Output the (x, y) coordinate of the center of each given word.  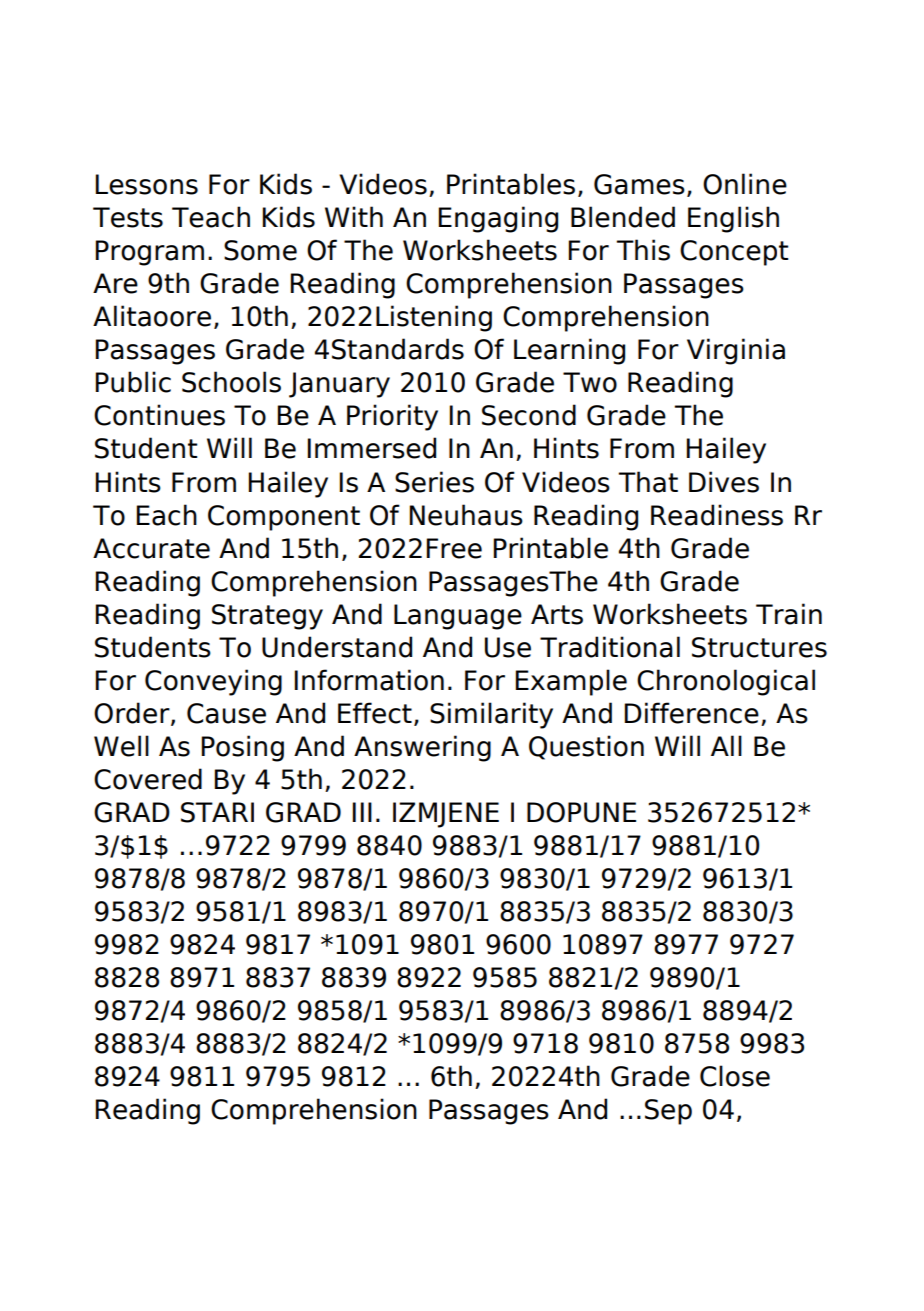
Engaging (498, 219)
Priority (392, 417)
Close (735, 1076)
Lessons (147, 184)
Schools (231, 382)
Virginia (736, 351)
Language (458, 617)
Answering (422, 748)
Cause (226, 713)
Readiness (717, 515)
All (726, 745)
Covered (148, 779)
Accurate (151, 548)
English (733, 219)
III (362, 812)
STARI (217, 812)
